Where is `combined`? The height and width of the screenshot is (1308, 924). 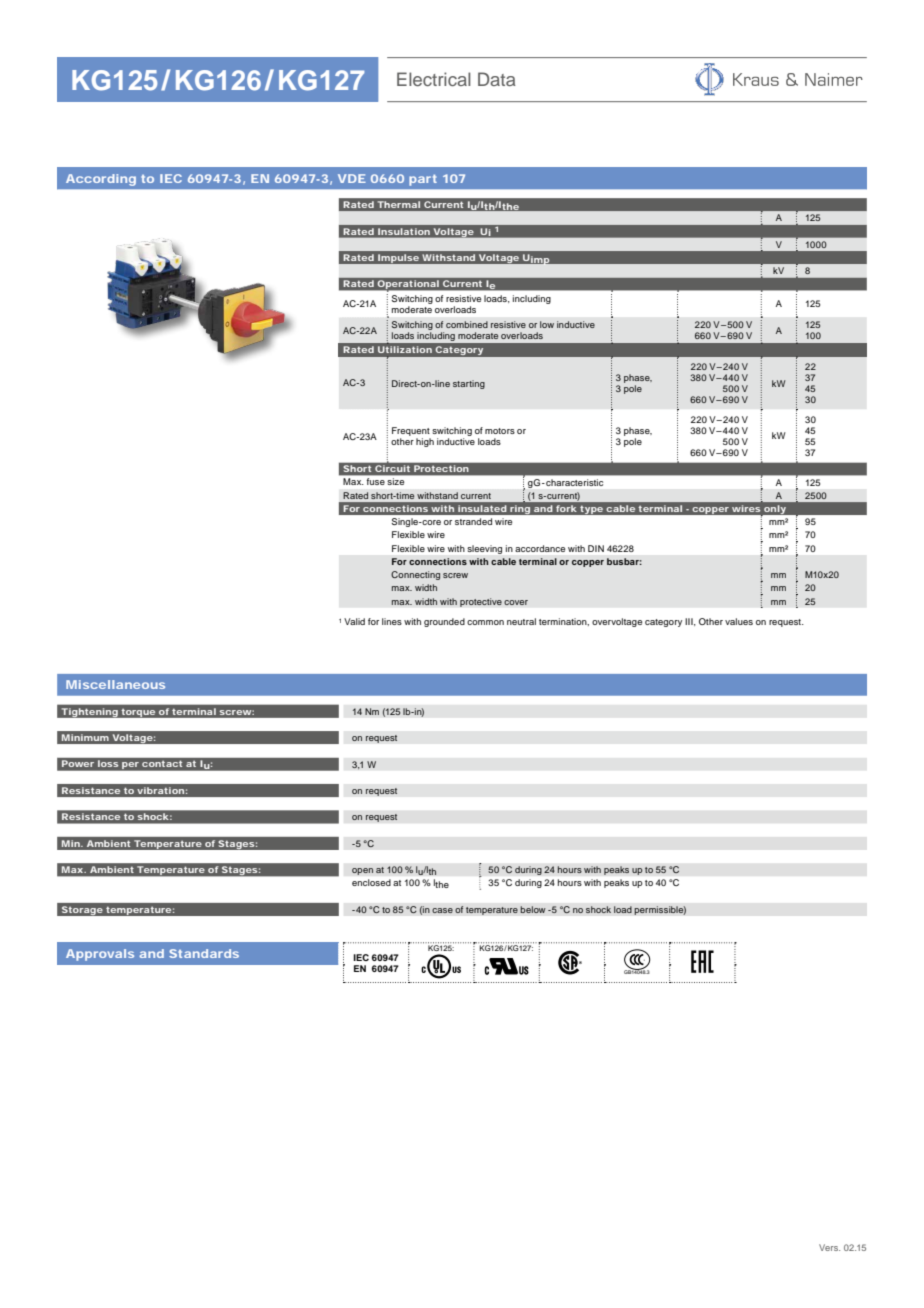 combined is located at coordinates (467, 324).
